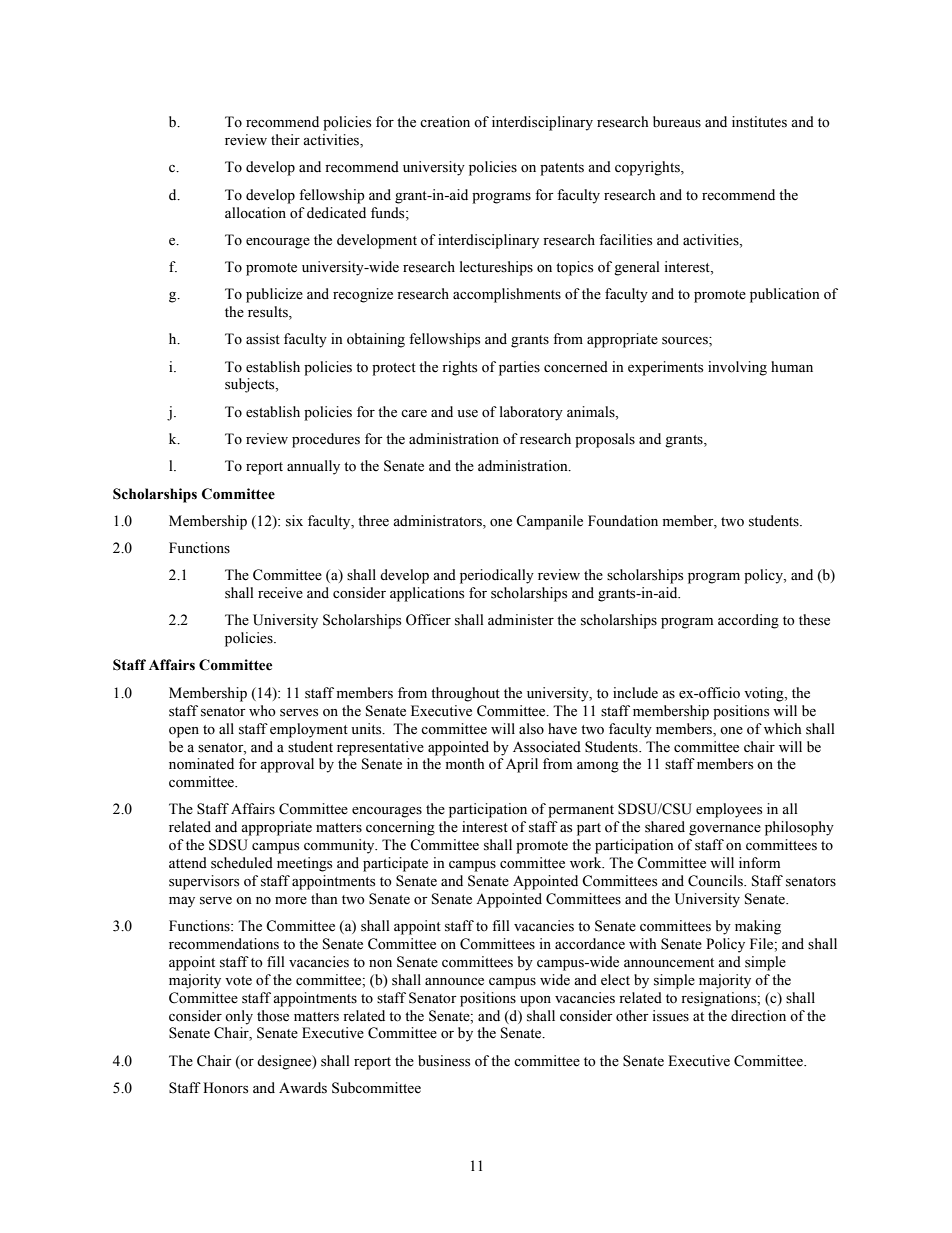 The width and height of the screenshot is (952, 1233). What do you see at coordinates (313, 467) in the screenshot?
I see `annually` at bounding box center [313, 467].
